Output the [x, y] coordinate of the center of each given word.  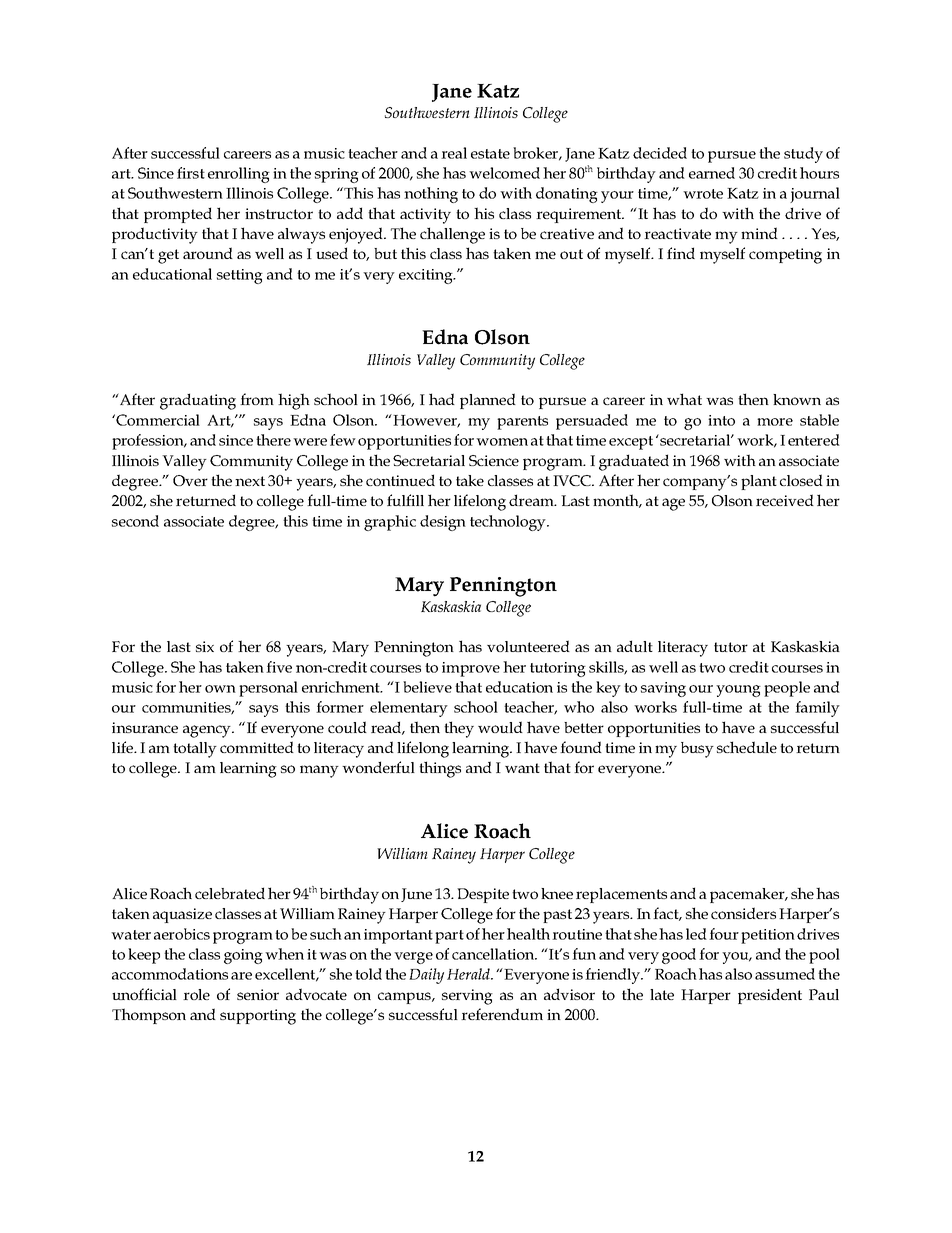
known [797, 399]
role [196, 994]
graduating [198, 401]
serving [467, 997]
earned [712, 173]
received [785, 500]
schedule [747, 747]
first [191, 173]
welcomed [504, 173]
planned [488, 401]
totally [195, 750]
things [440, 769]
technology [509, 523]
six [205, 646]
